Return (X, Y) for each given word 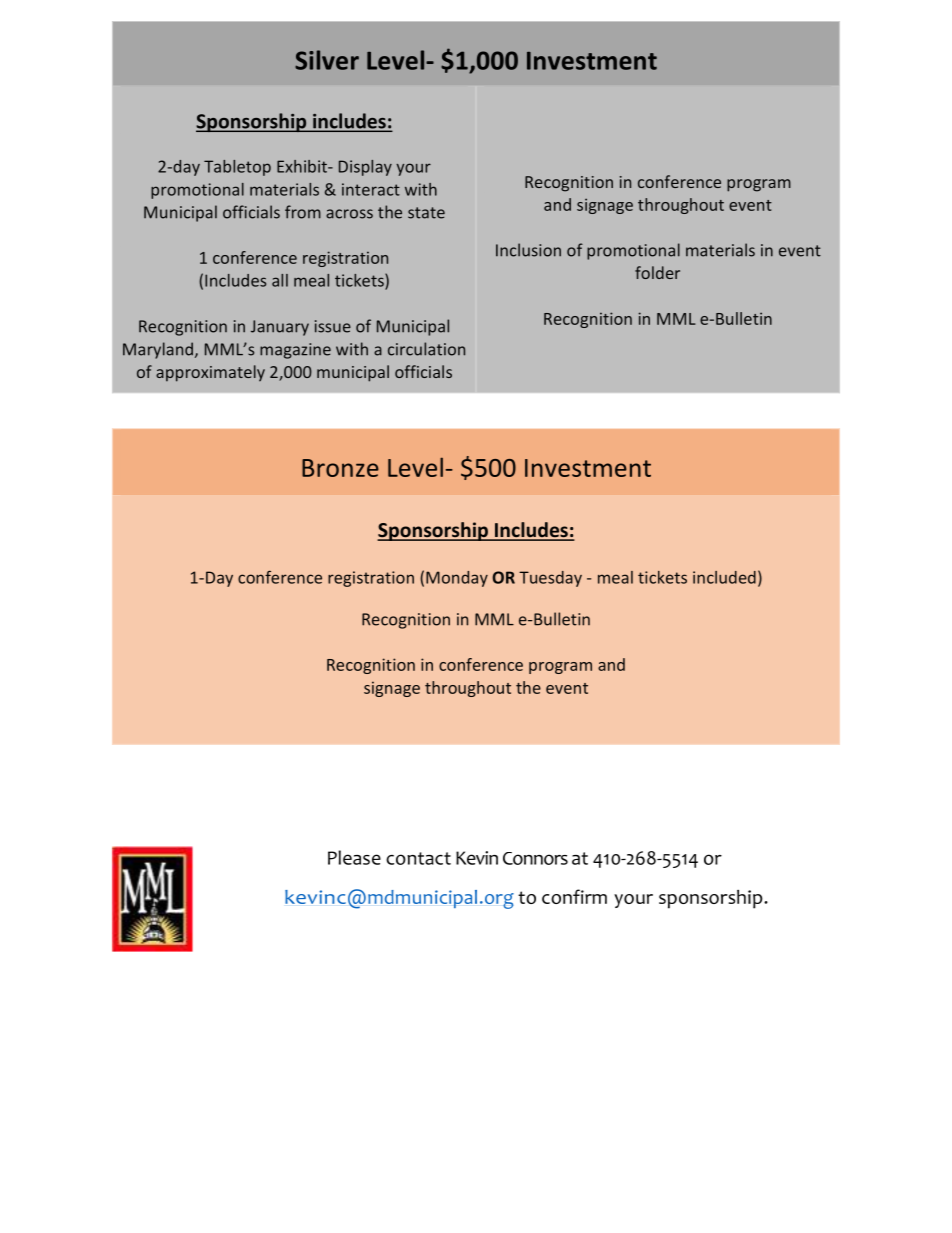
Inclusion (528, 250)
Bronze (340, 468)
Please (354, 857)
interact (371, 189)
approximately (210, 373)
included (724, 577)
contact (418, 858)
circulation (426, 349)
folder (657, 272)
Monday (457, 579)
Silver (327, 60)
